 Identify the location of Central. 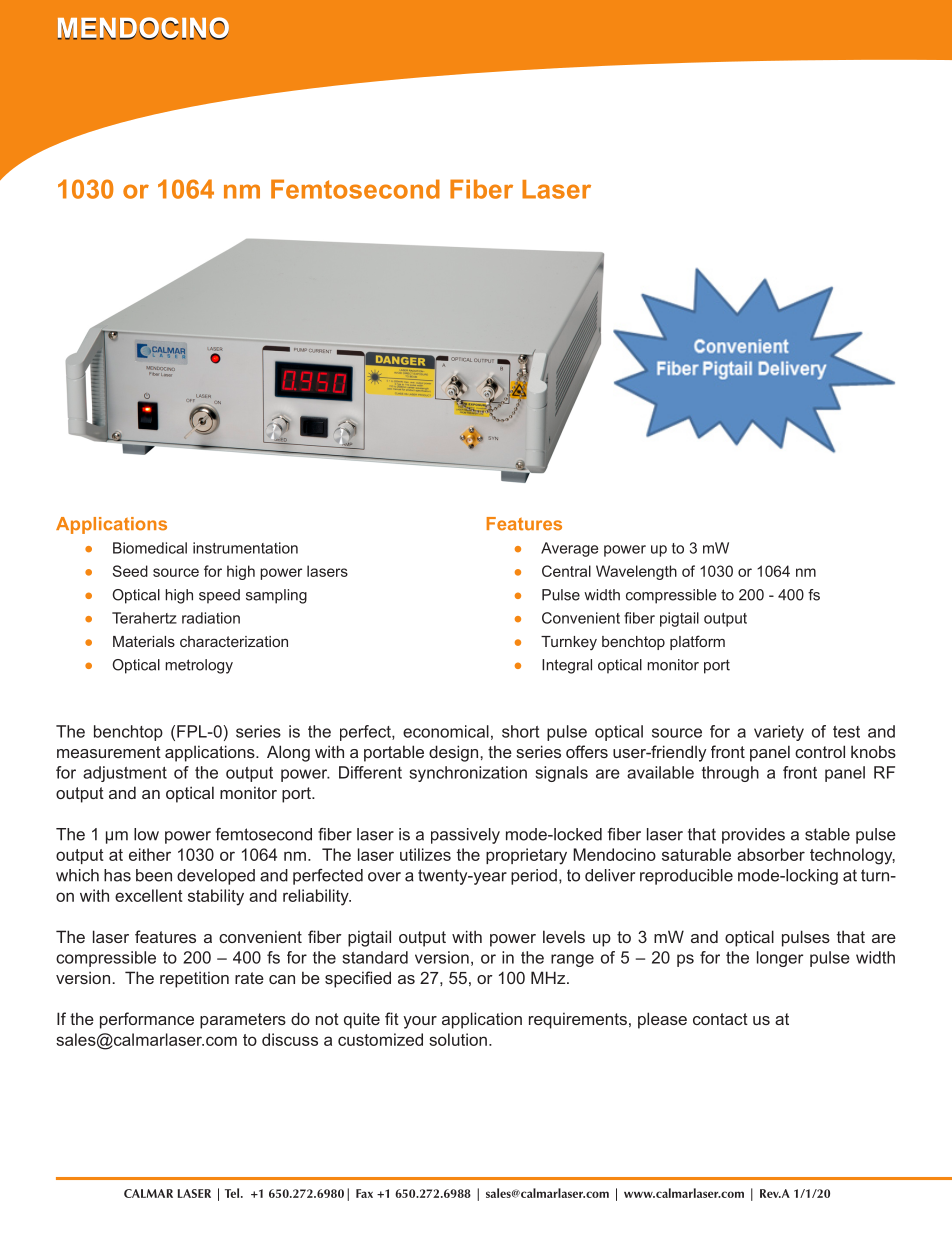
(566, 571).
